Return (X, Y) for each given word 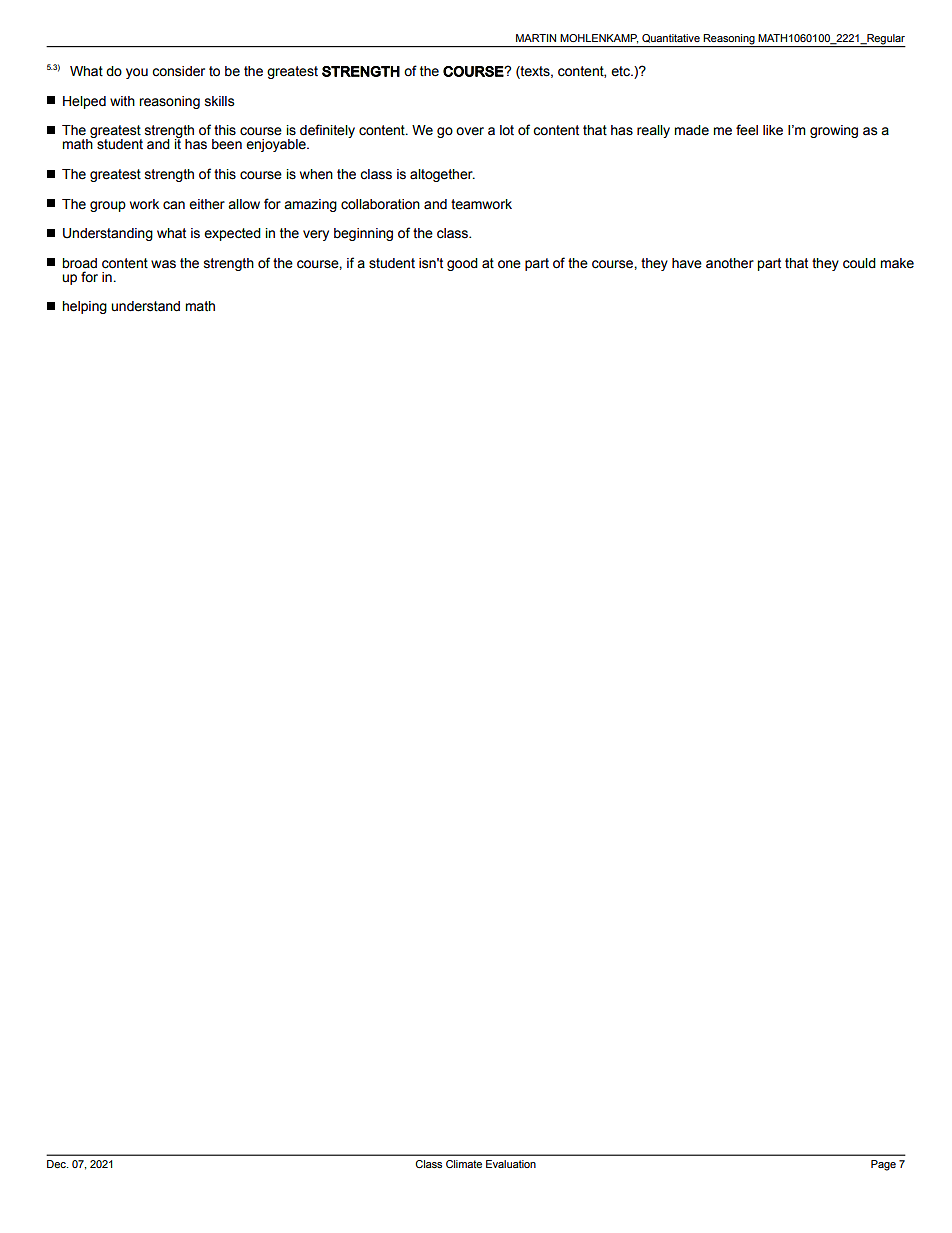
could (859, 263)
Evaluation (511, 1164)
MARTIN (536, 38)
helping (84, 307)
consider (178, 71)
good (462, 264)
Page (883, 1165)
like (773, 130)
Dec (57, 1164)
